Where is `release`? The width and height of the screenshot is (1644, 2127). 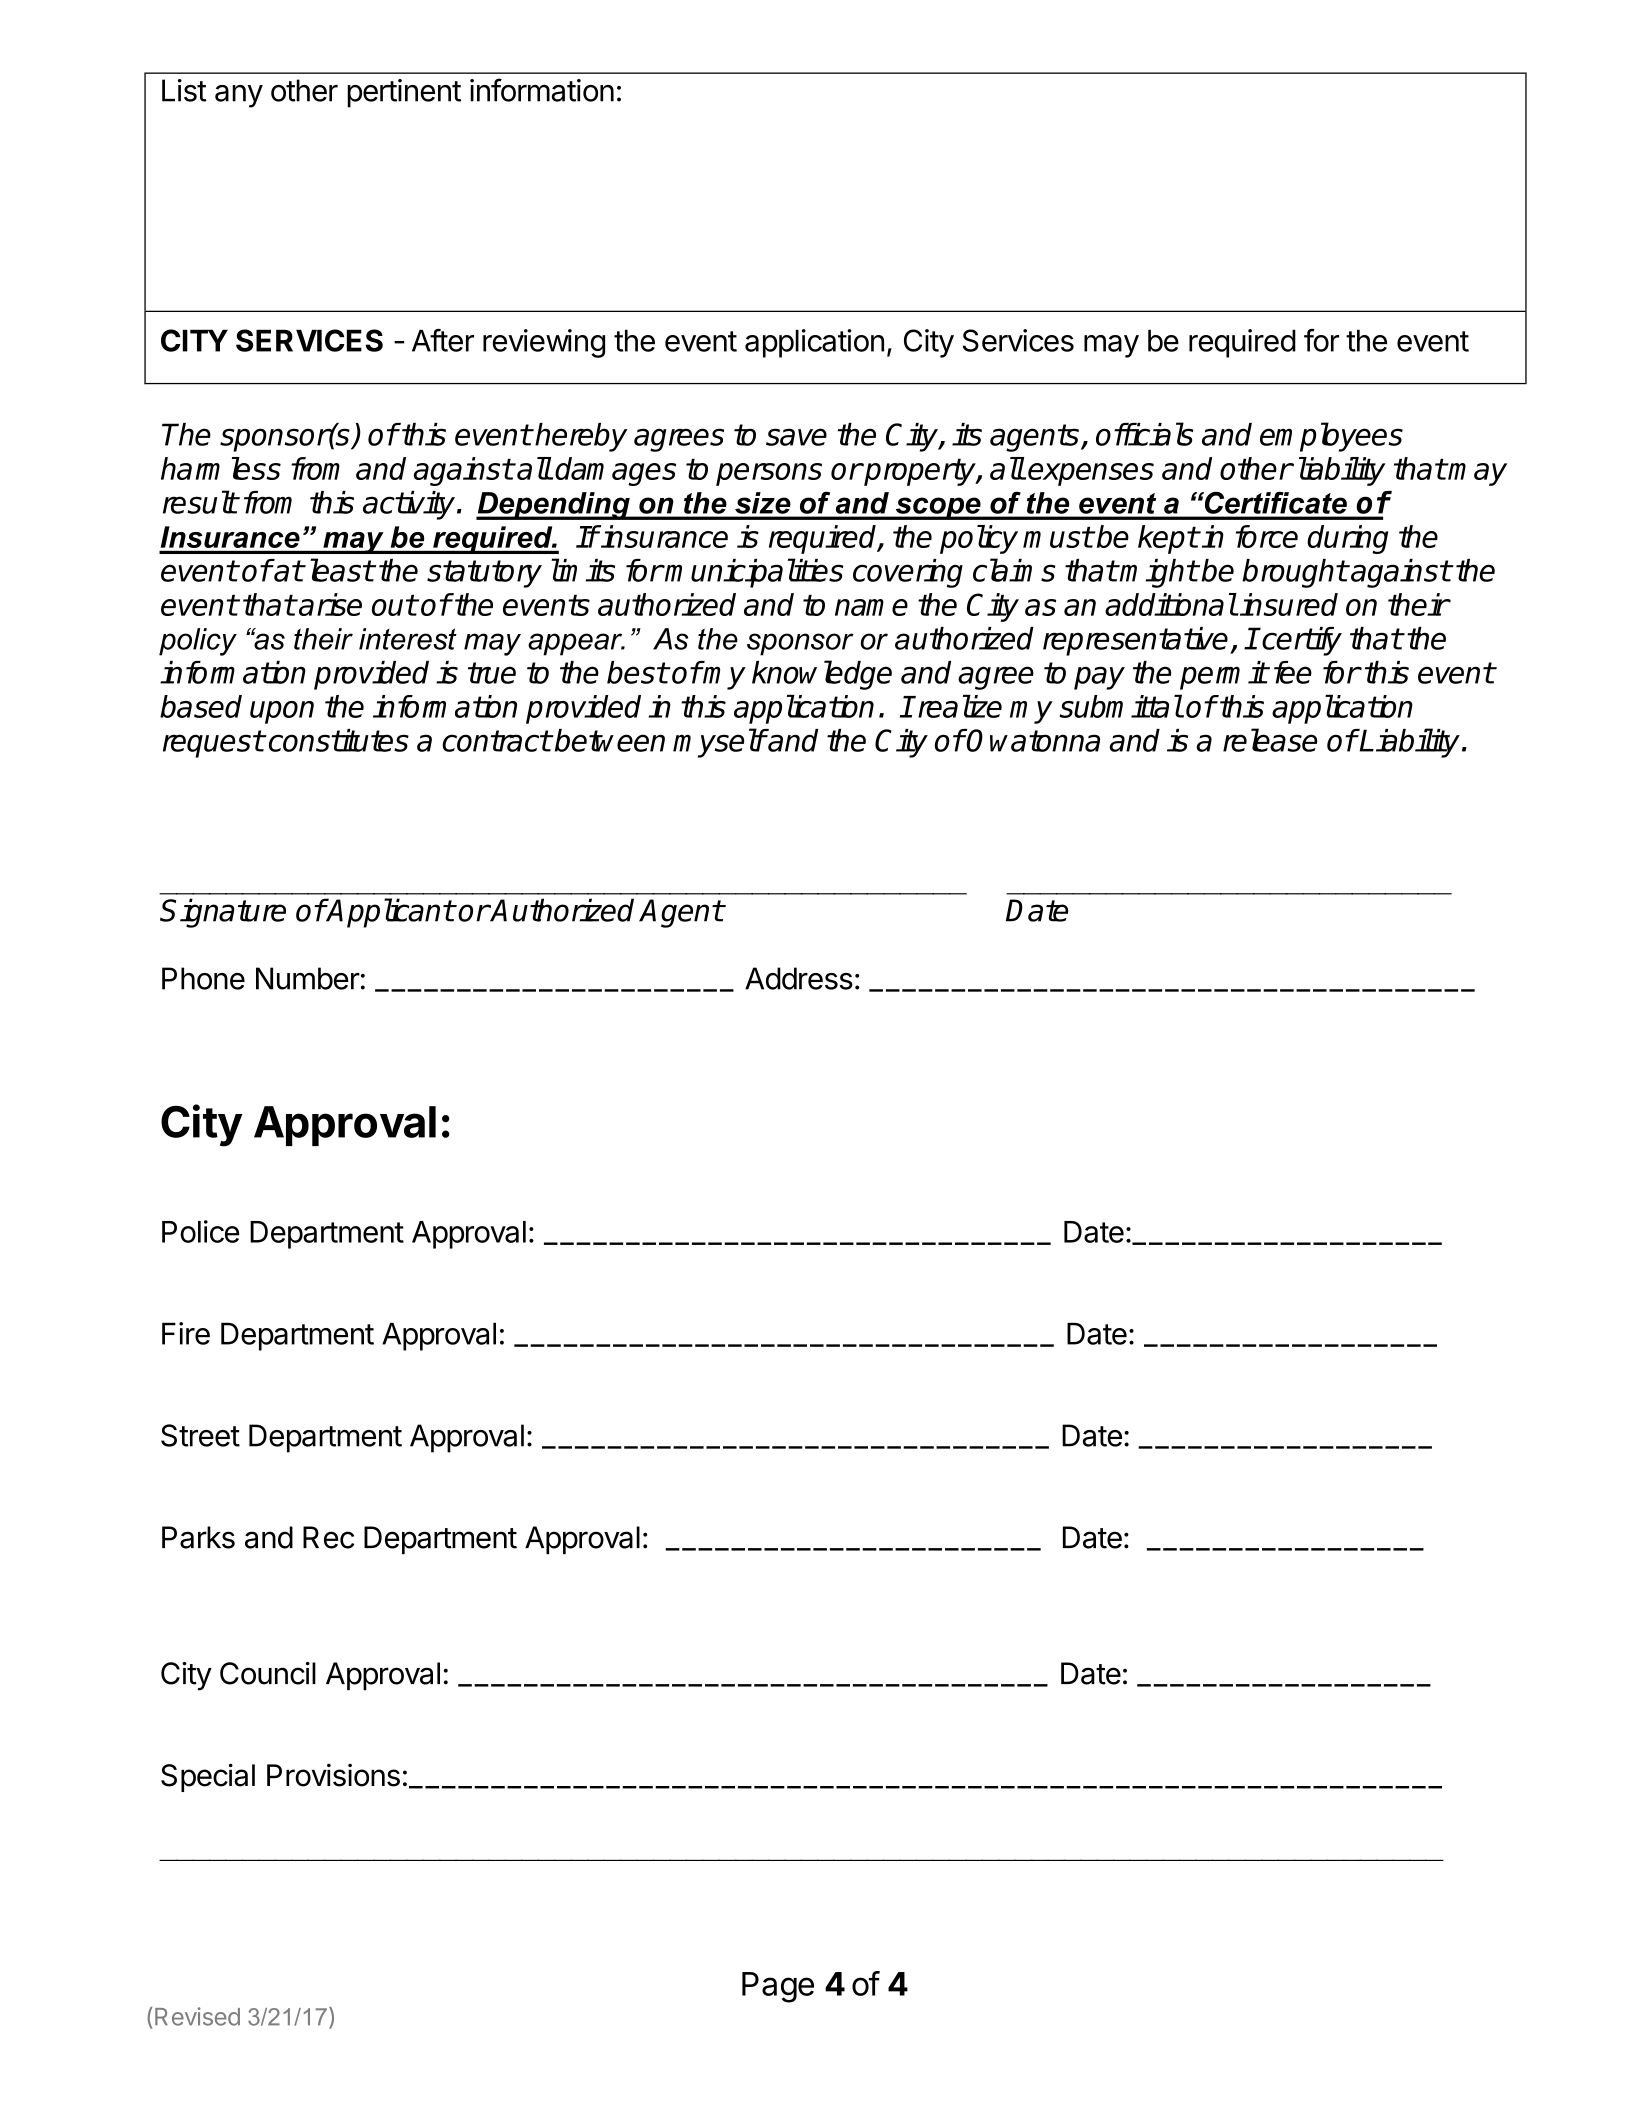 release is located at coordinates (1270, 740).
